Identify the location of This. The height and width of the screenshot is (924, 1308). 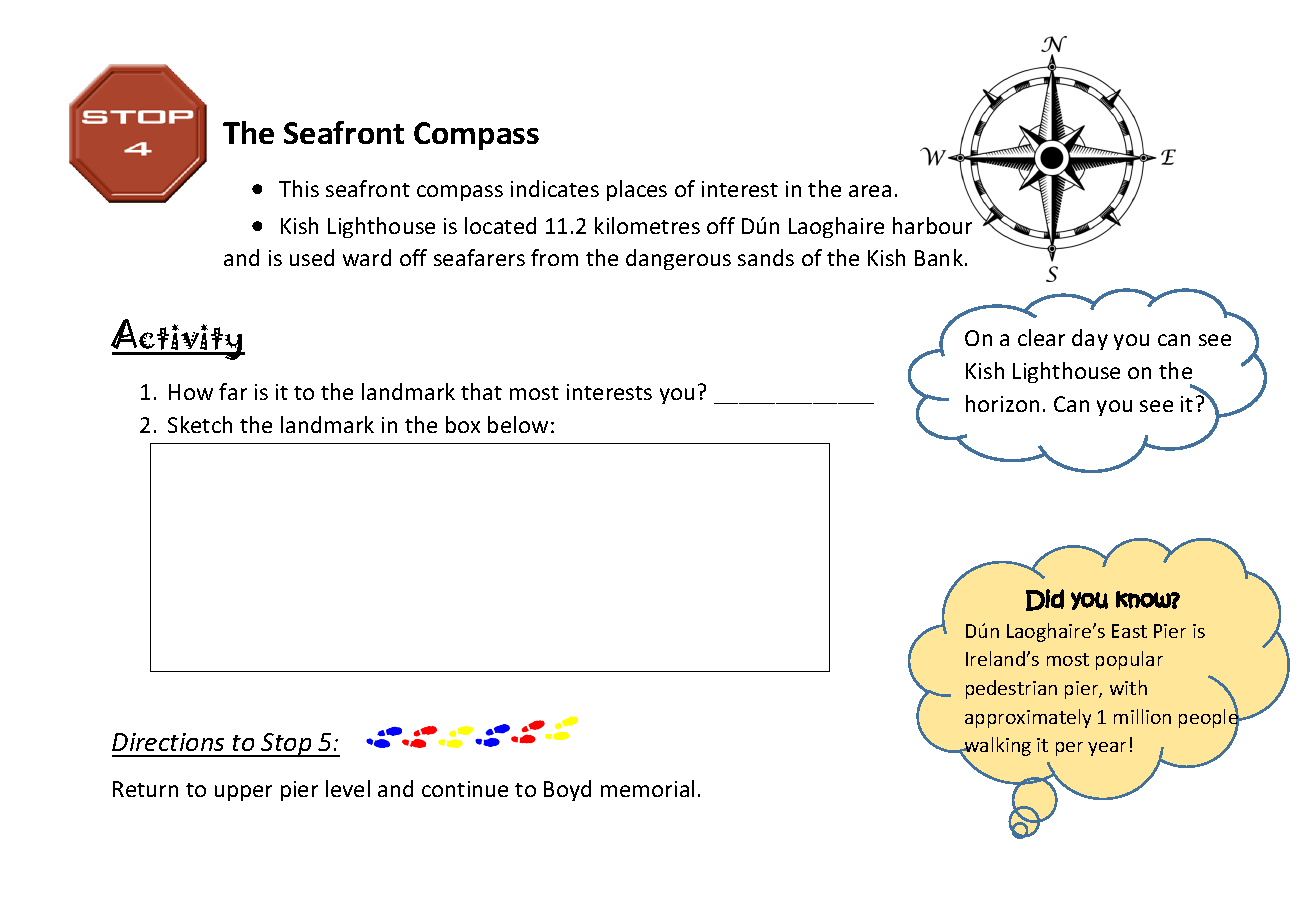
(299, 188).
